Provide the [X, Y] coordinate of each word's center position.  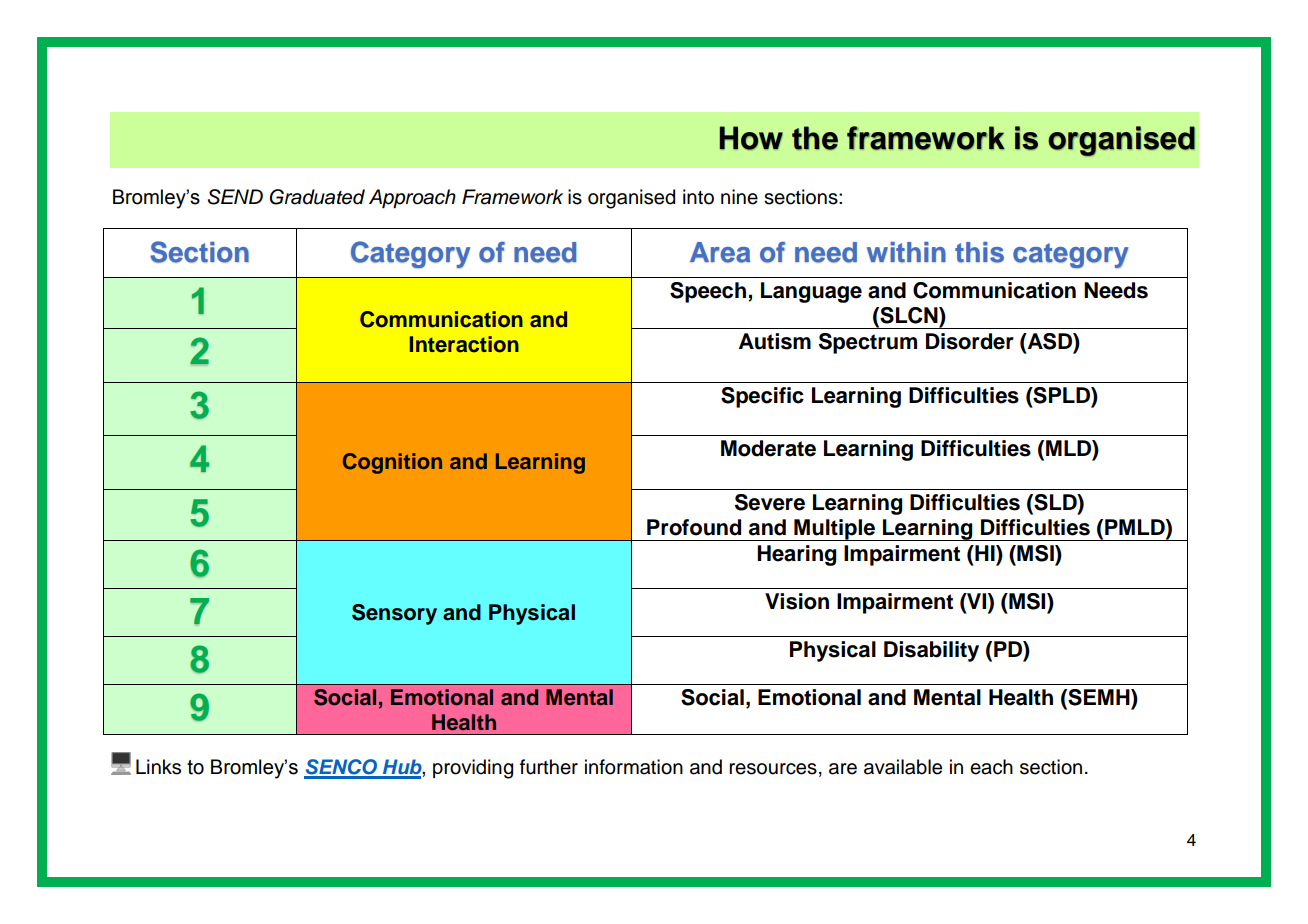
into [698, 197]
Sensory [394, 614]
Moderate [768, 448]
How [751, 138]
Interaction [464, 344]
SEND [235, 197]
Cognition [392, 463]
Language [811, 292]
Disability [931, 651]
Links [158, 767]
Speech [708, 292]
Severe [770, 502]
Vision [797, 601]
